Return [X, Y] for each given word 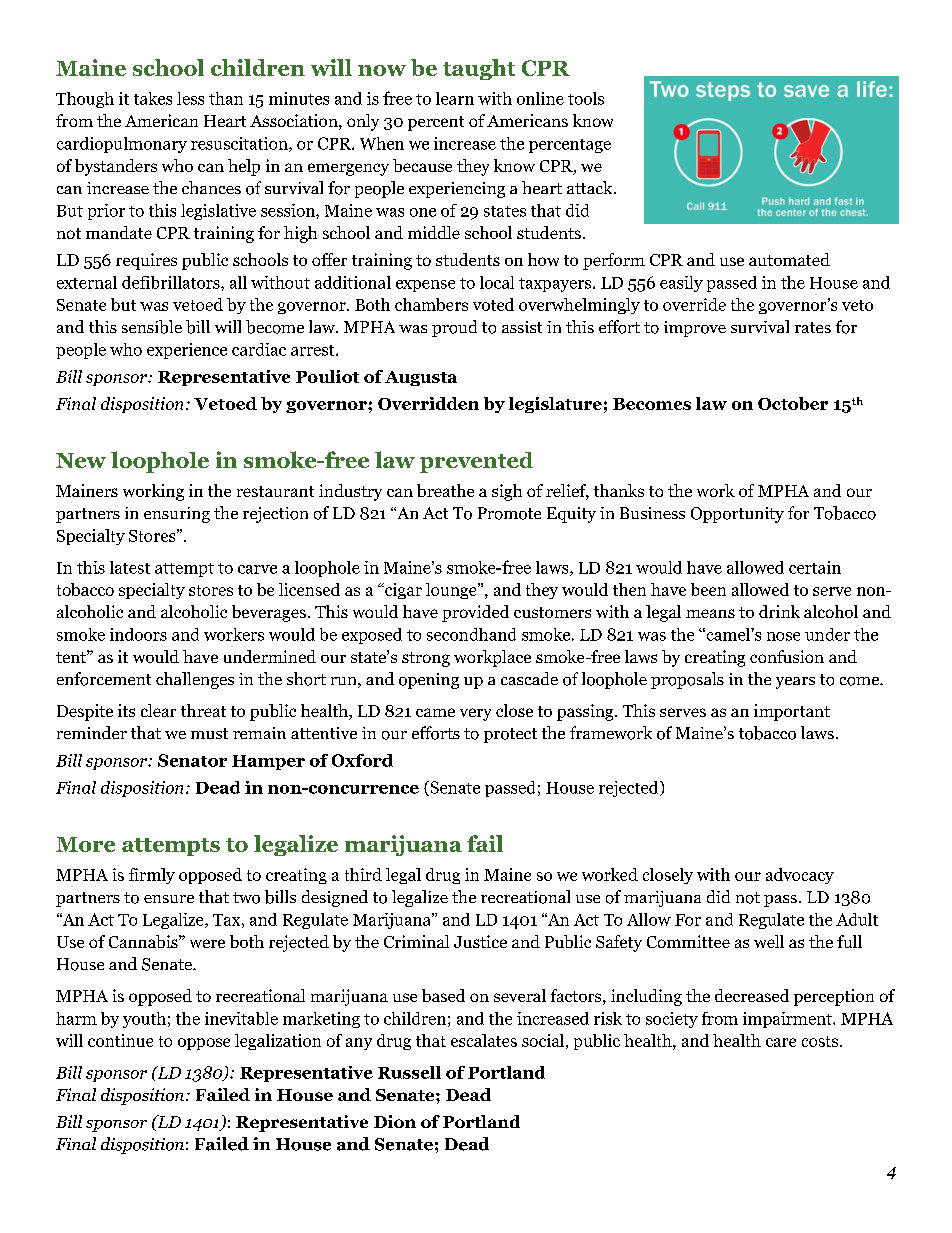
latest [130, 567]
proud [454, 328]
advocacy [800, 876]
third [363, 874]
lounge [452, 591]
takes [153, 98]
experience [187, 351]
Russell [409, 1072]
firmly [152, 876]
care [781, 1042]
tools [586, 98]
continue [120, 1040]
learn [455, 98]
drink [779, 611]
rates [813, 327]
